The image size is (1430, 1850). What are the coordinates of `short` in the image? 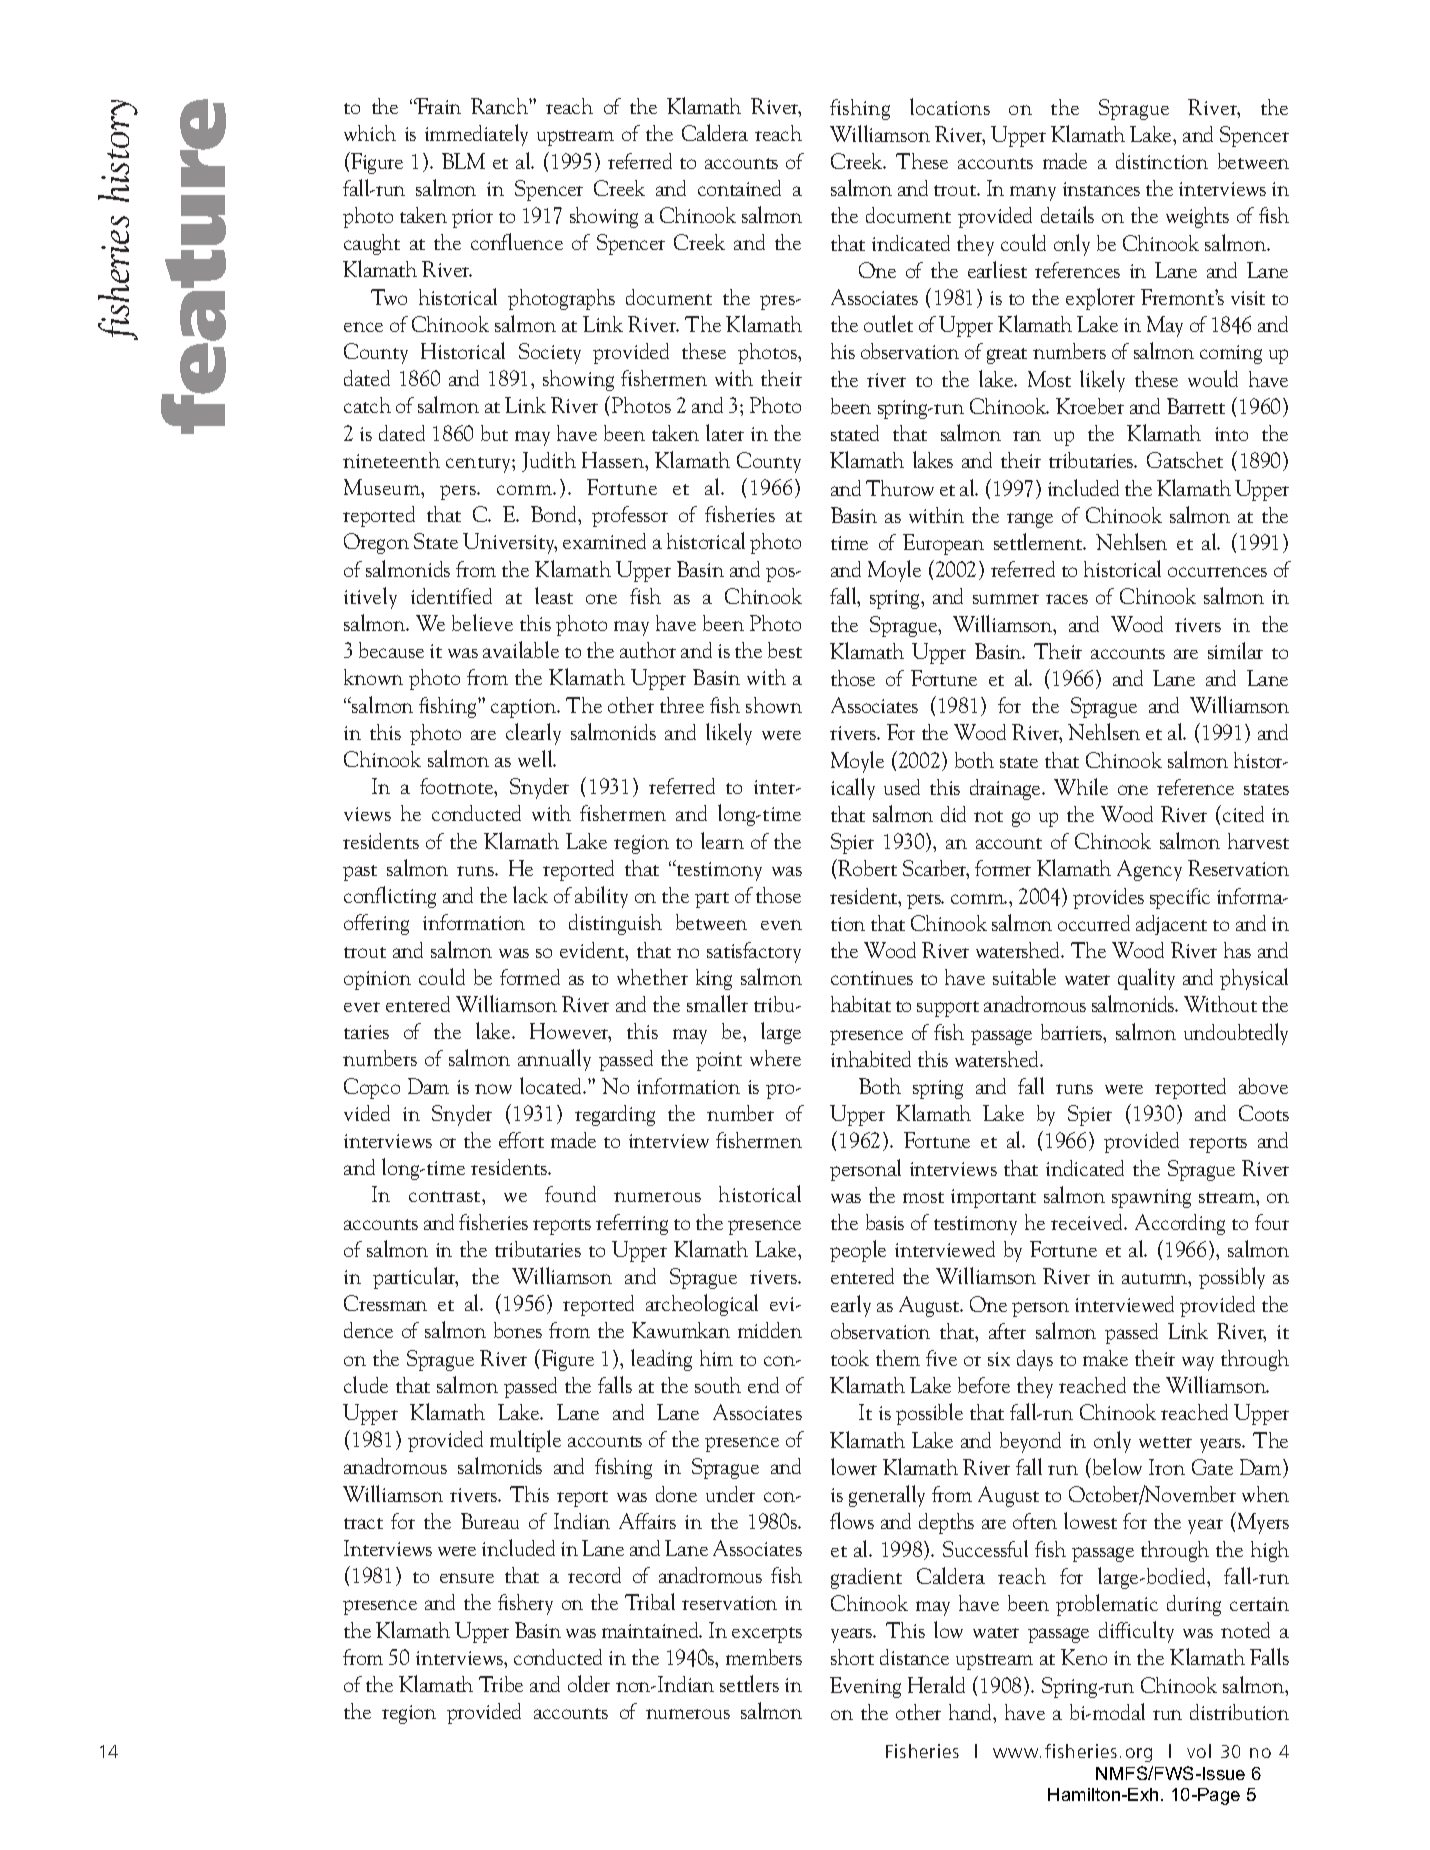 It's located at (852, 1657).
